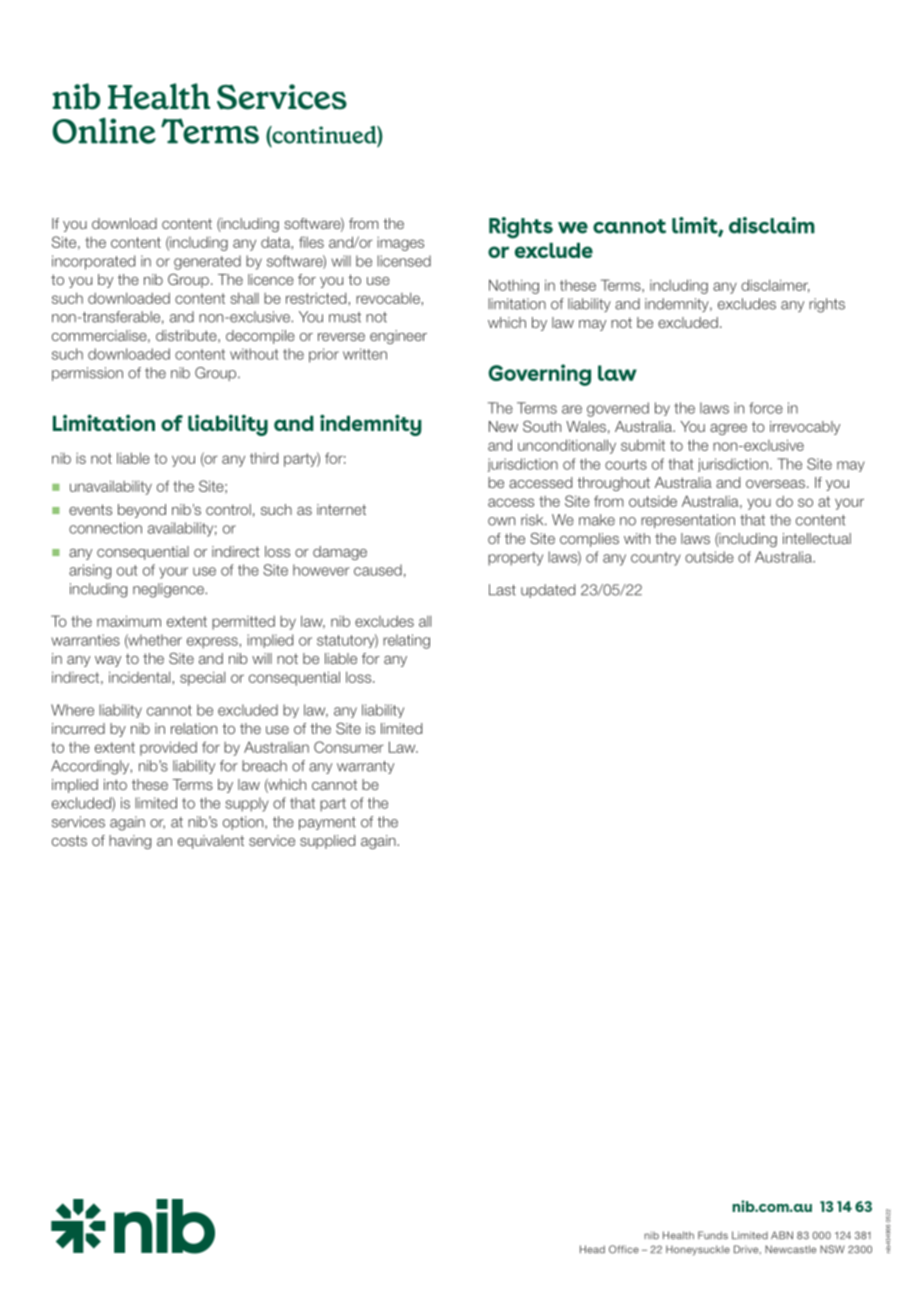 This screenshot has width=924, height=1308. Describe the element at coordinates (406, 641) in the screenshot. I see `relating` at that location.
